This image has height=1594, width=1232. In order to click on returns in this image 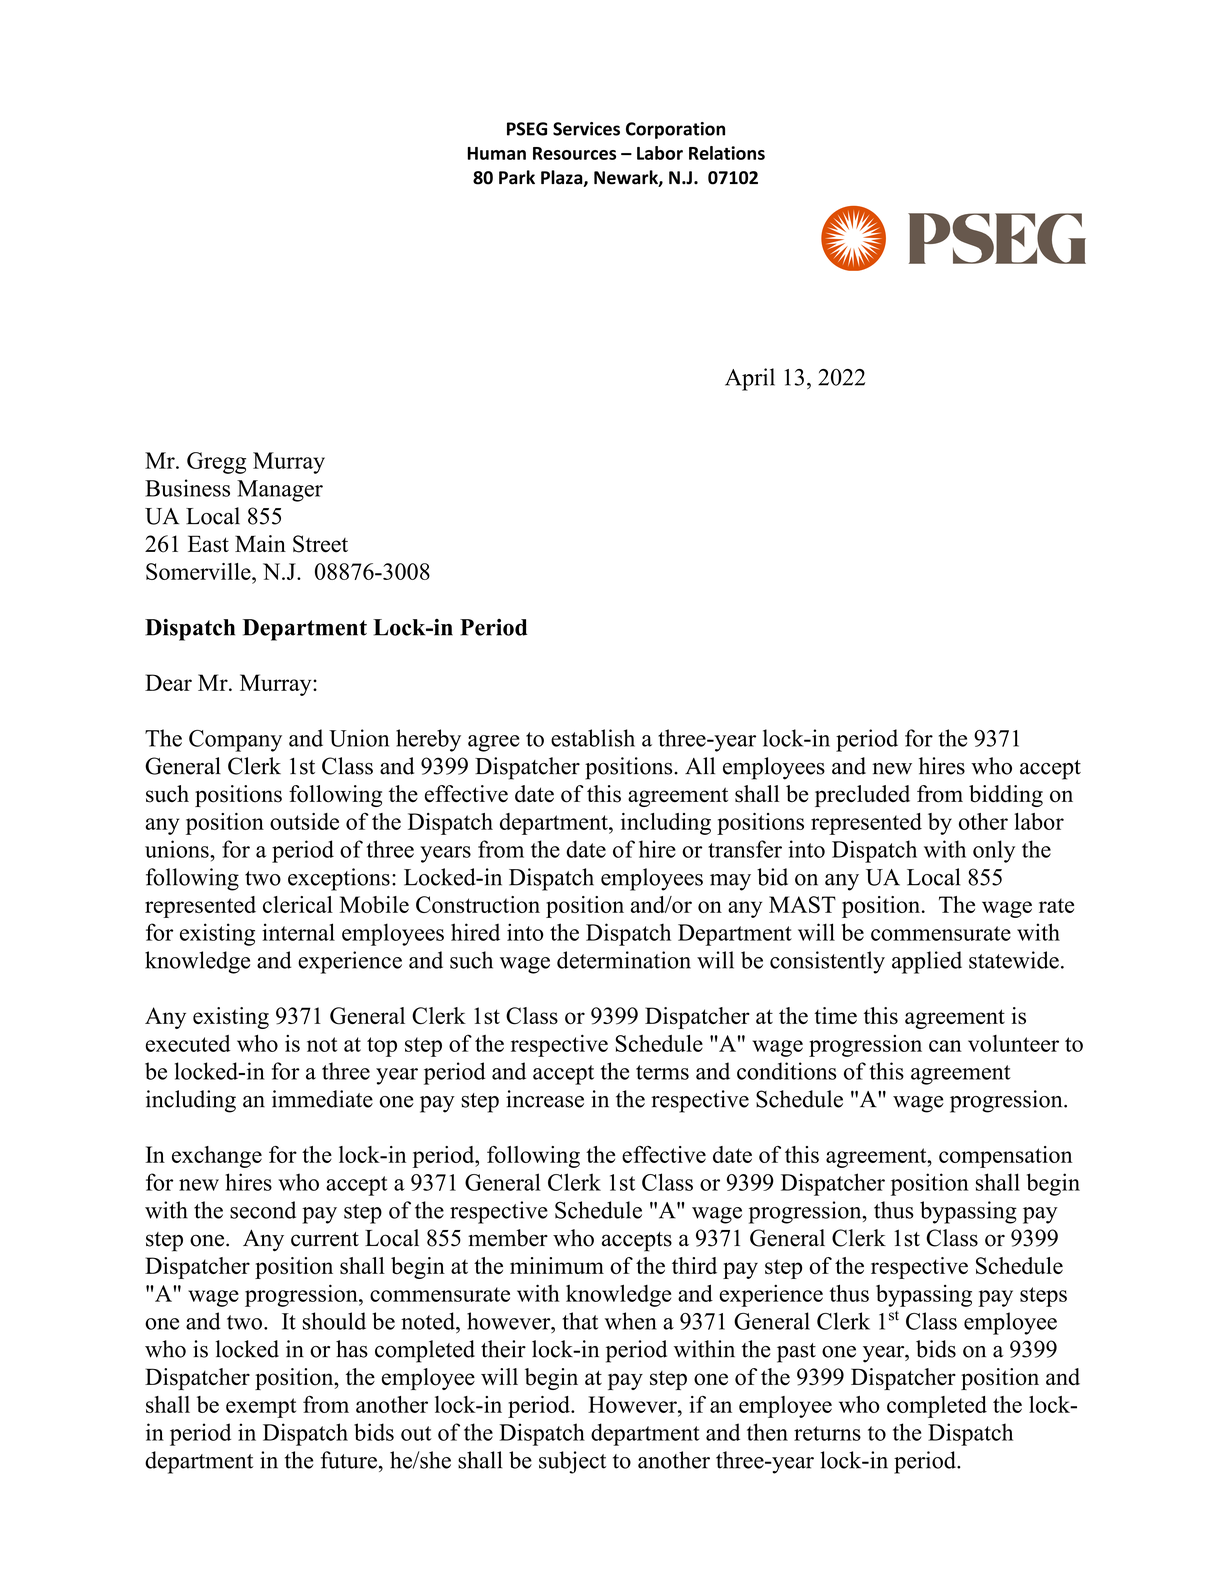, I will do `click(827, 1433)`.
